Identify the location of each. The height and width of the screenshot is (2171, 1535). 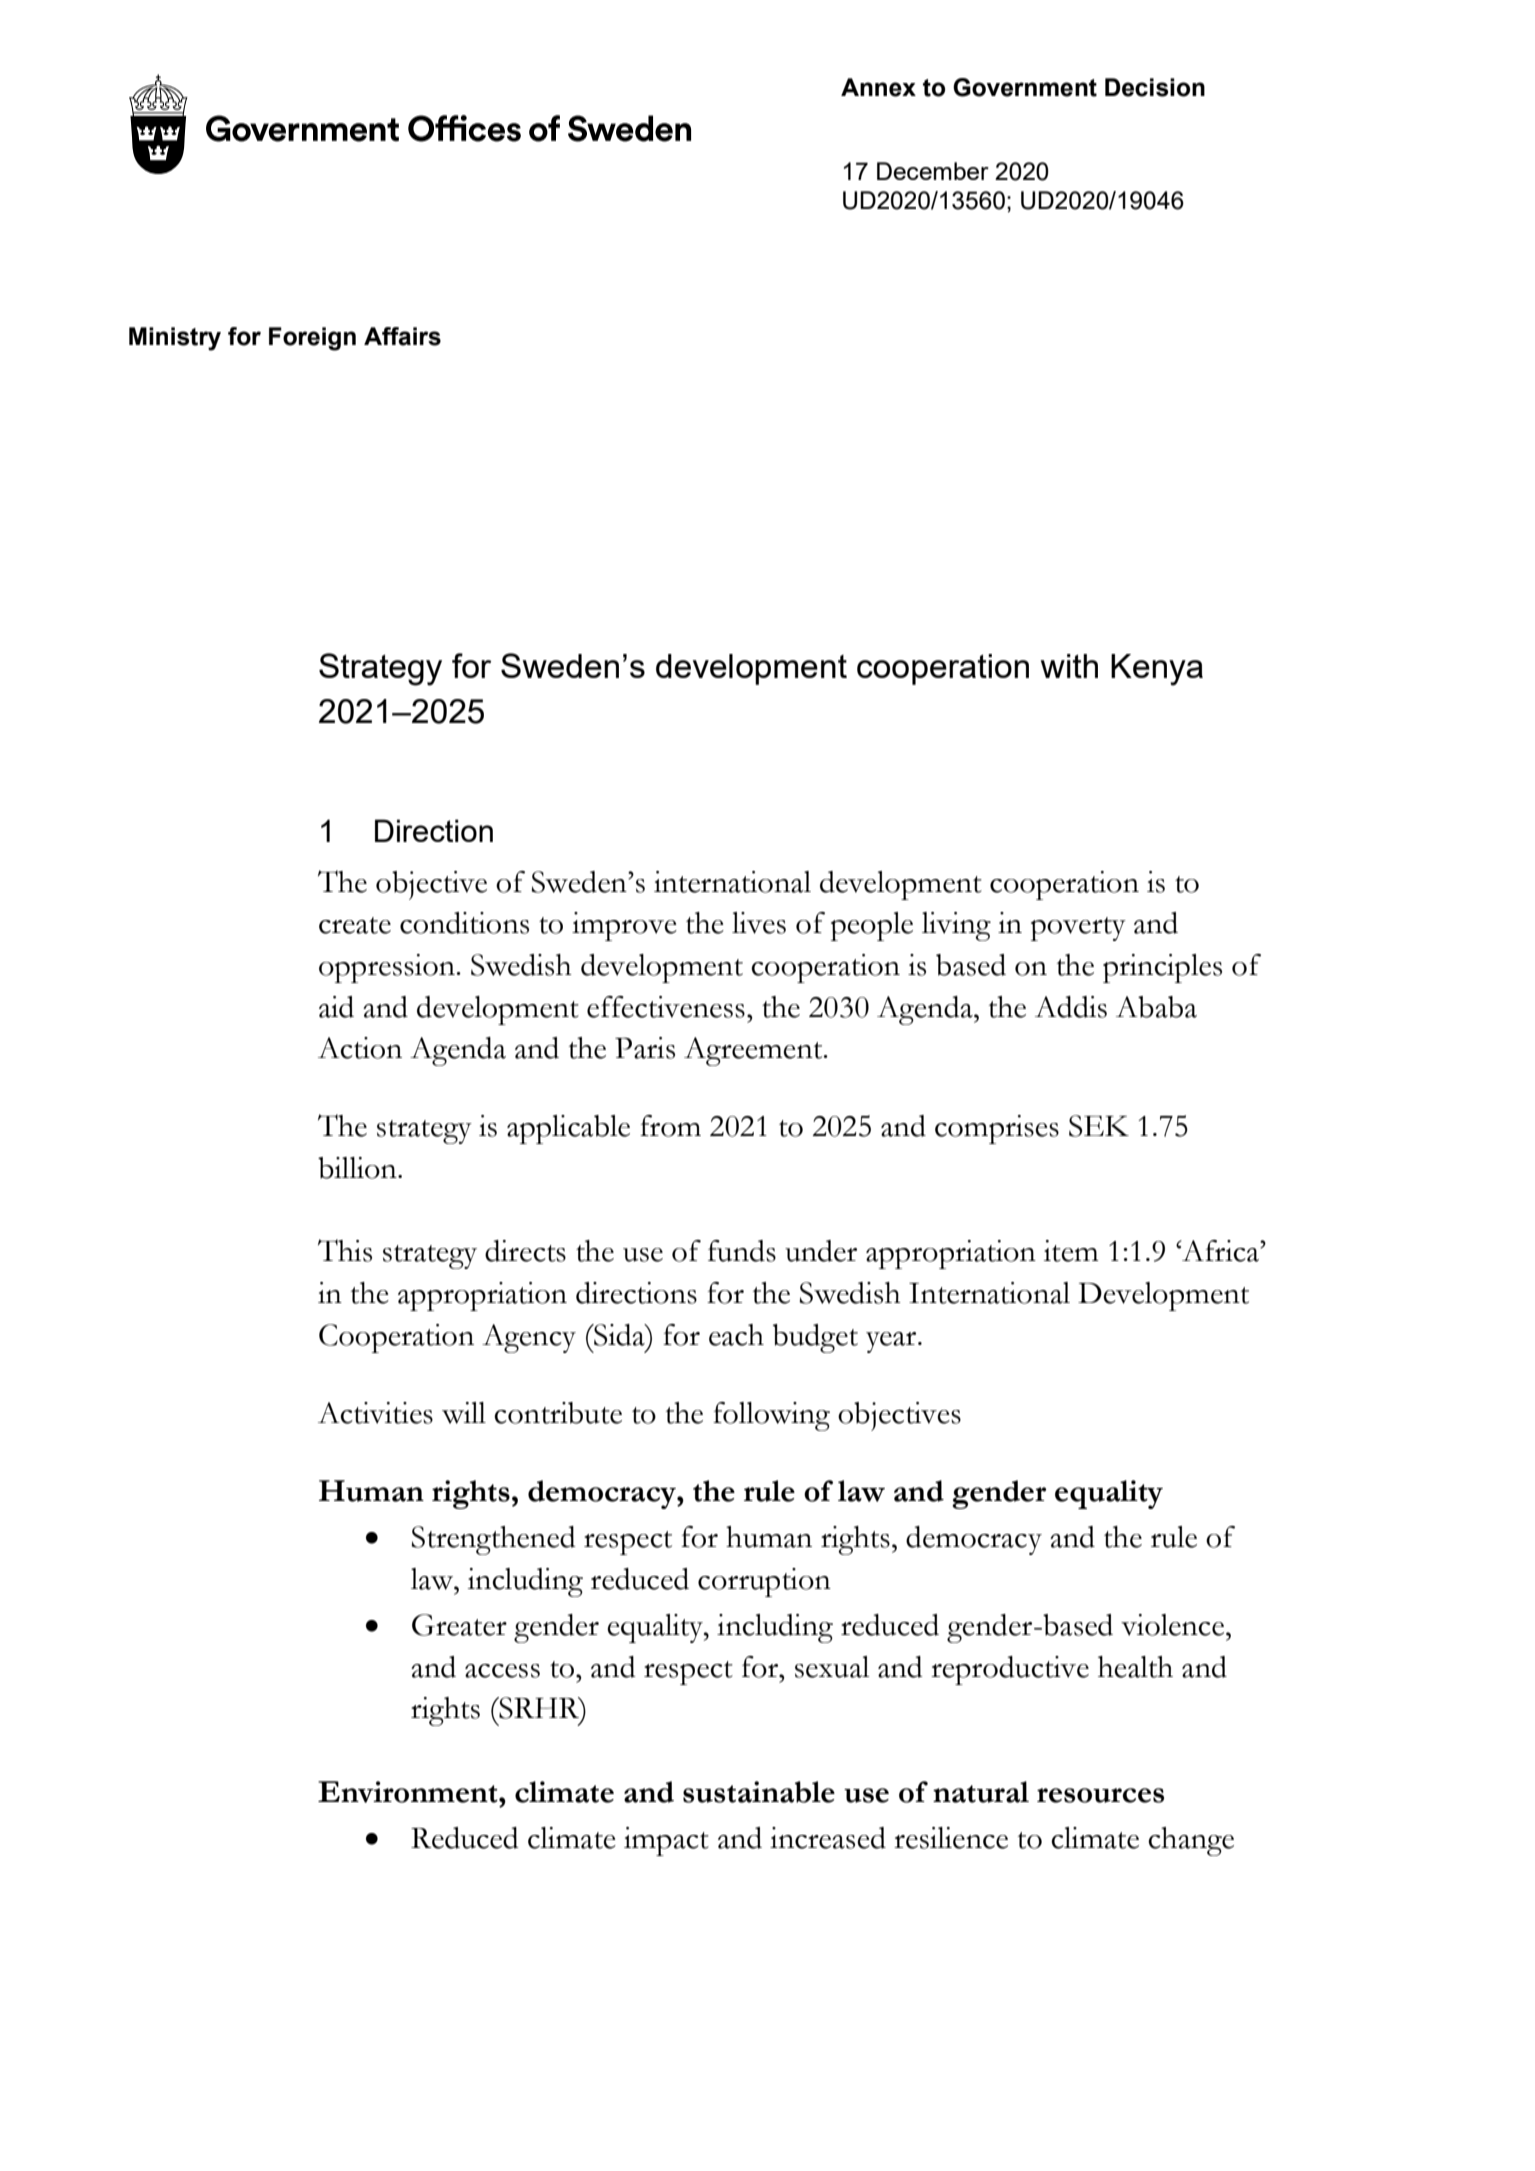
(736, 1335).
